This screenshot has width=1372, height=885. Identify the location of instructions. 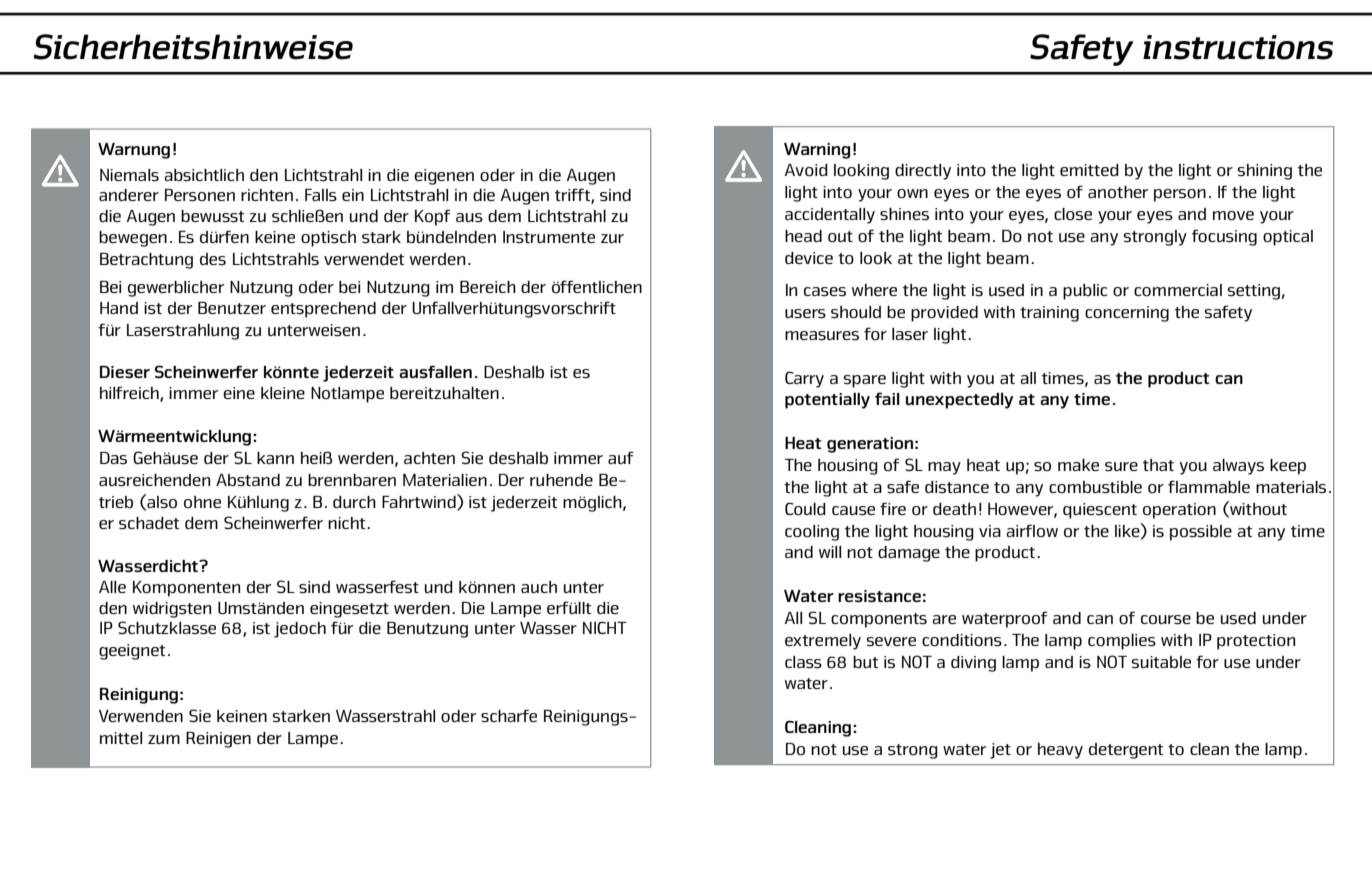
(1238, 47).
